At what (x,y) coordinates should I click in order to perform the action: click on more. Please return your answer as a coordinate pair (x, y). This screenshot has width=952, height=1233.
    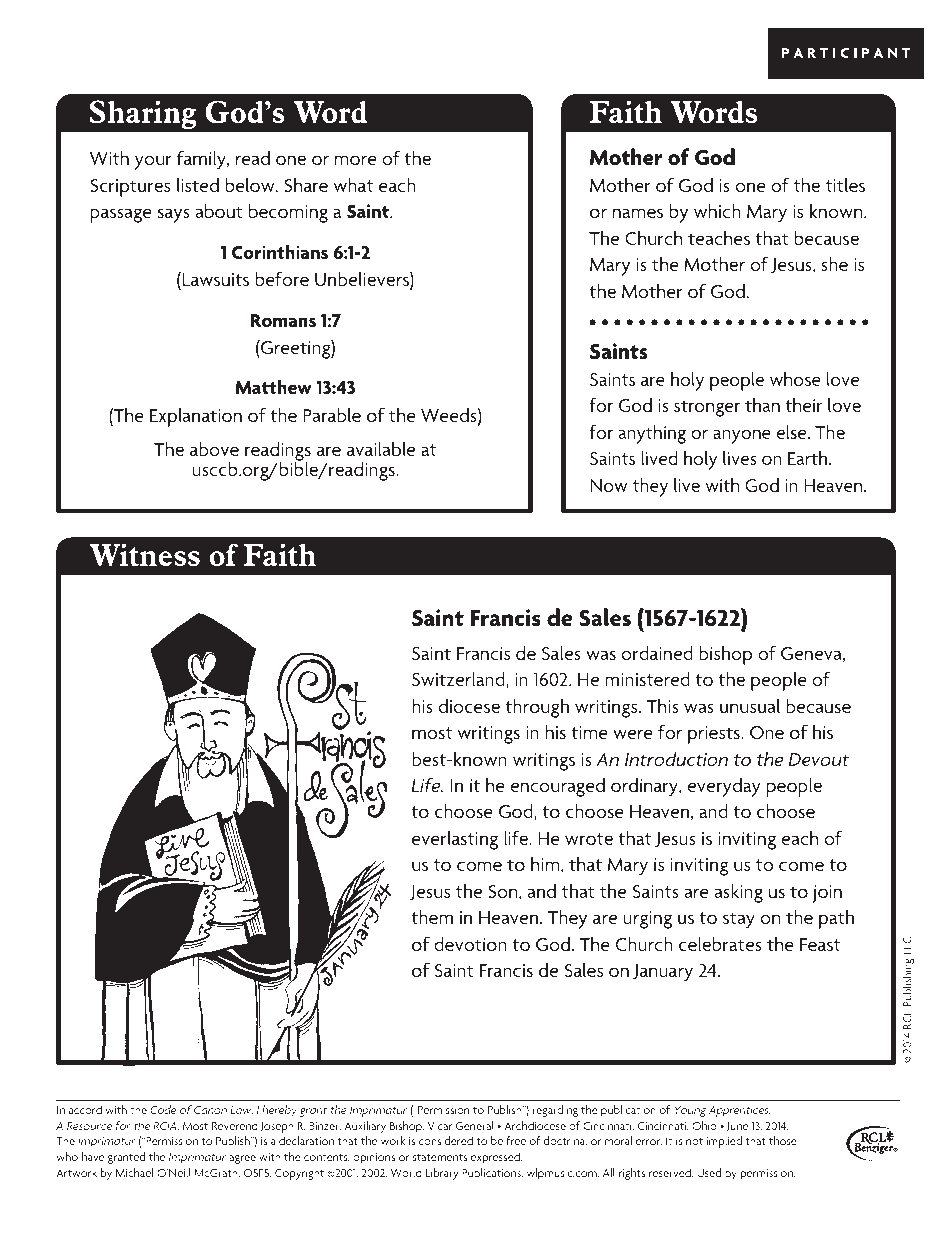
    Looking at the image, I should click on (356, 160).
